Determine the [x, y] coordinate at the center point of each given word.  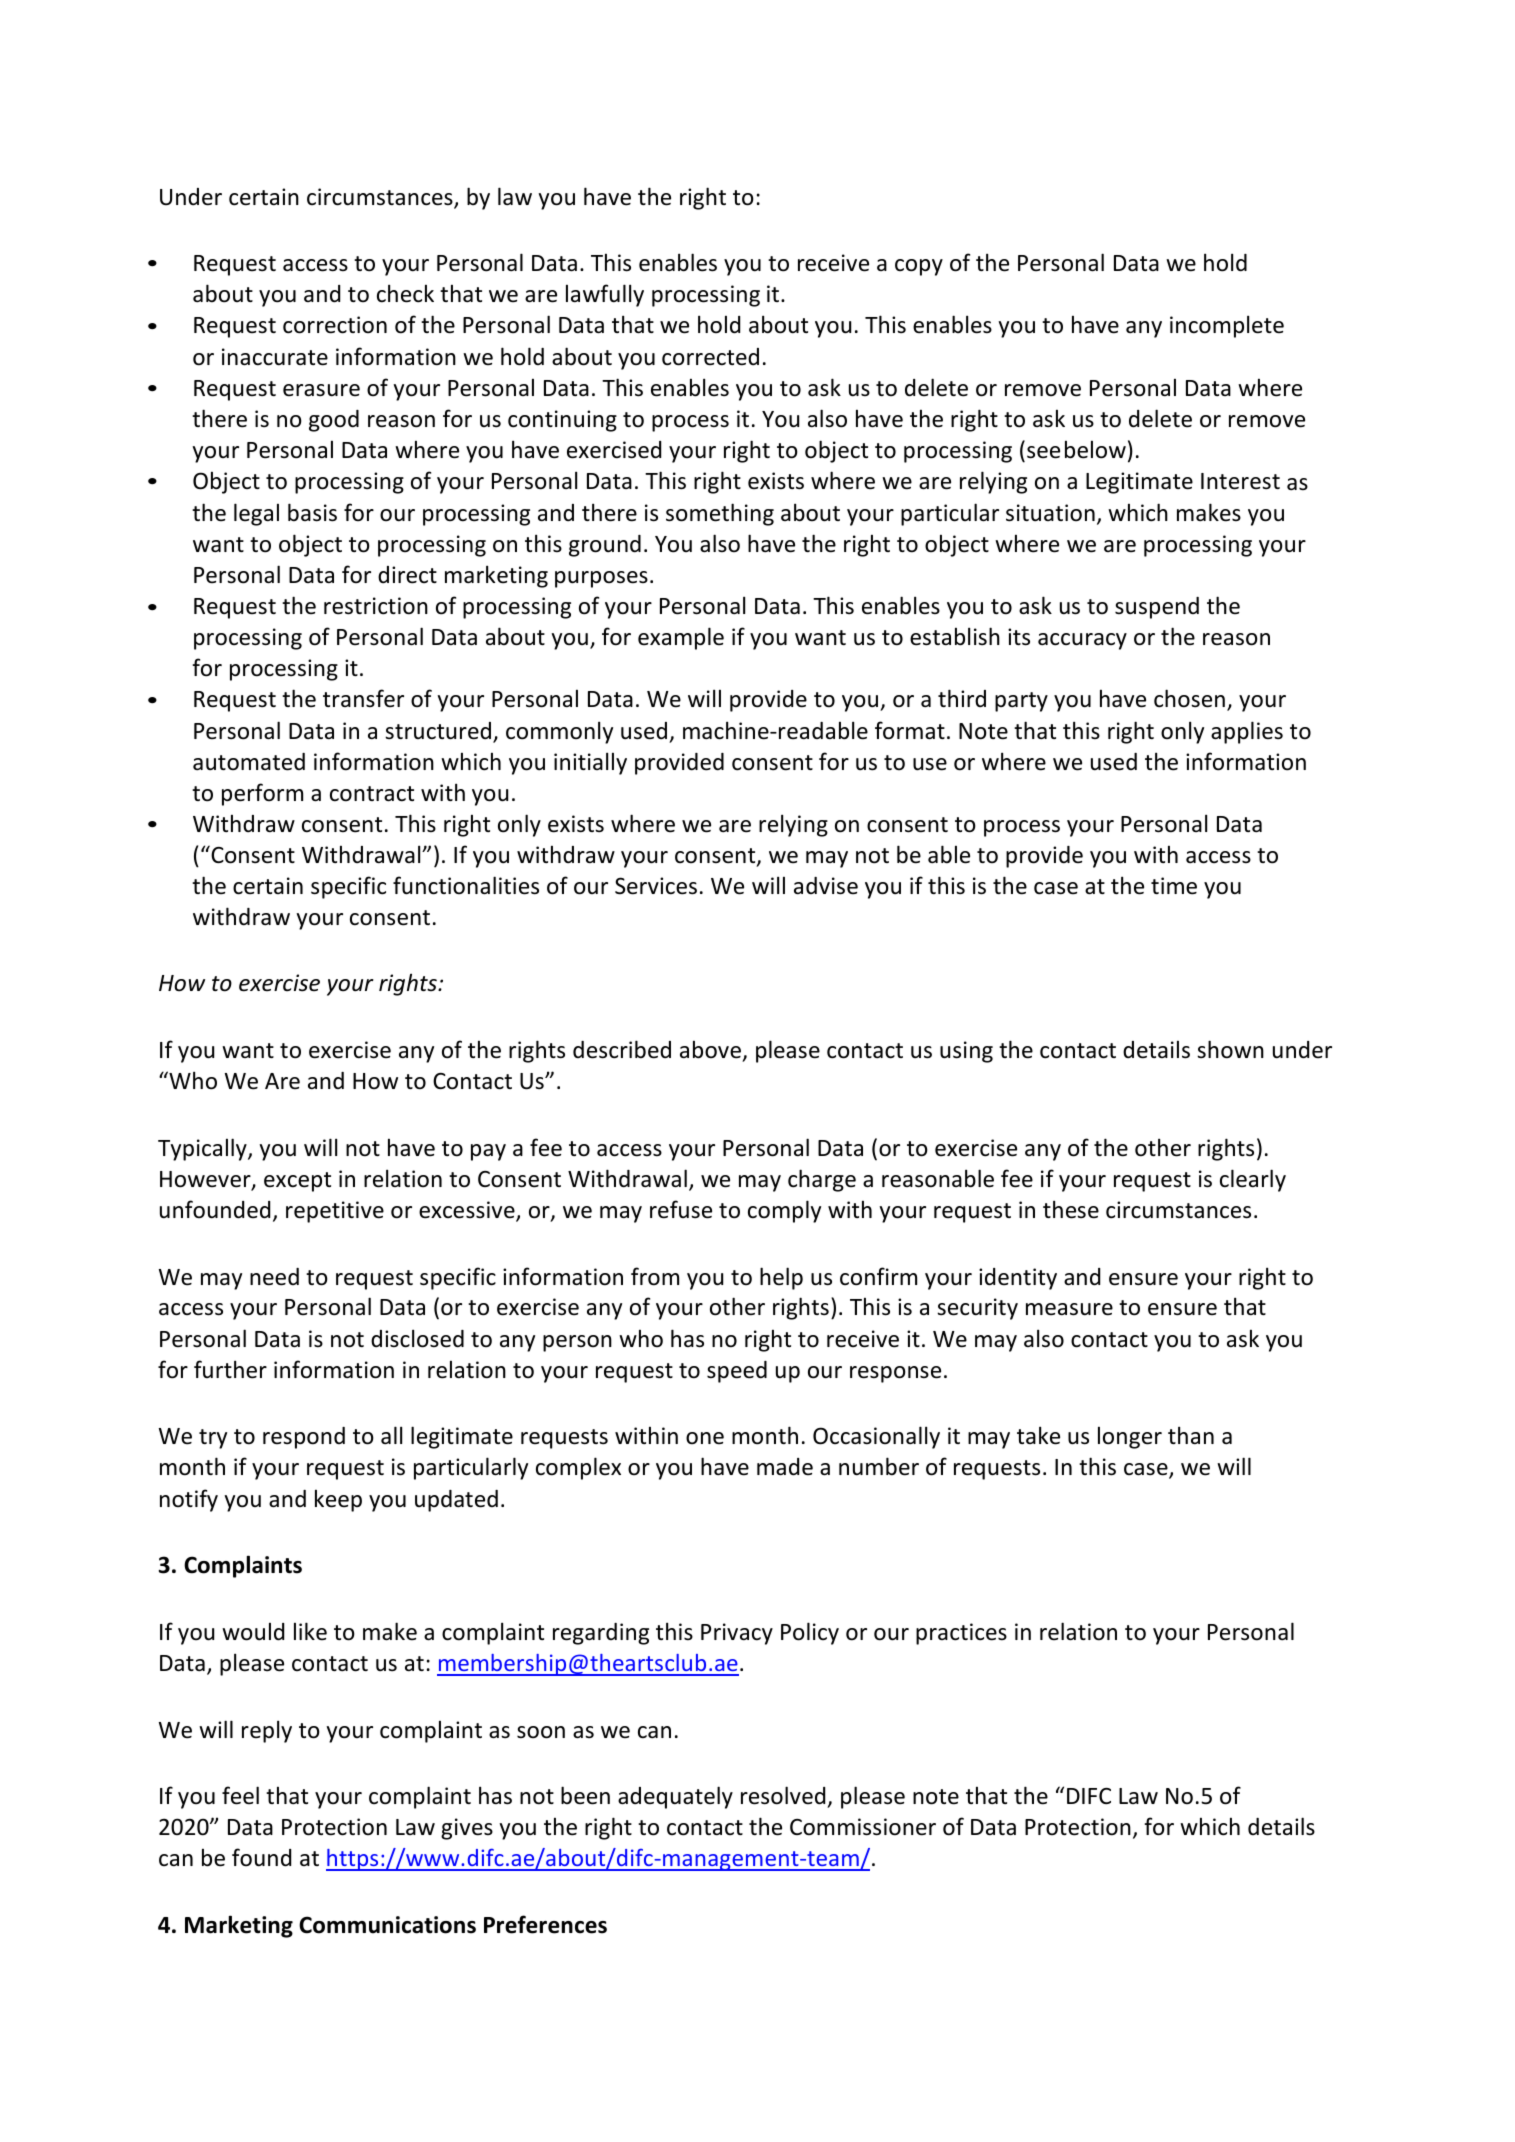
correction [335, 325]
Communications [387, 1925]
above [710, 1049]
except [297, 1182]
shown [1230, 1049]
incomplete [1227, 326]
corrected [710, 357]
